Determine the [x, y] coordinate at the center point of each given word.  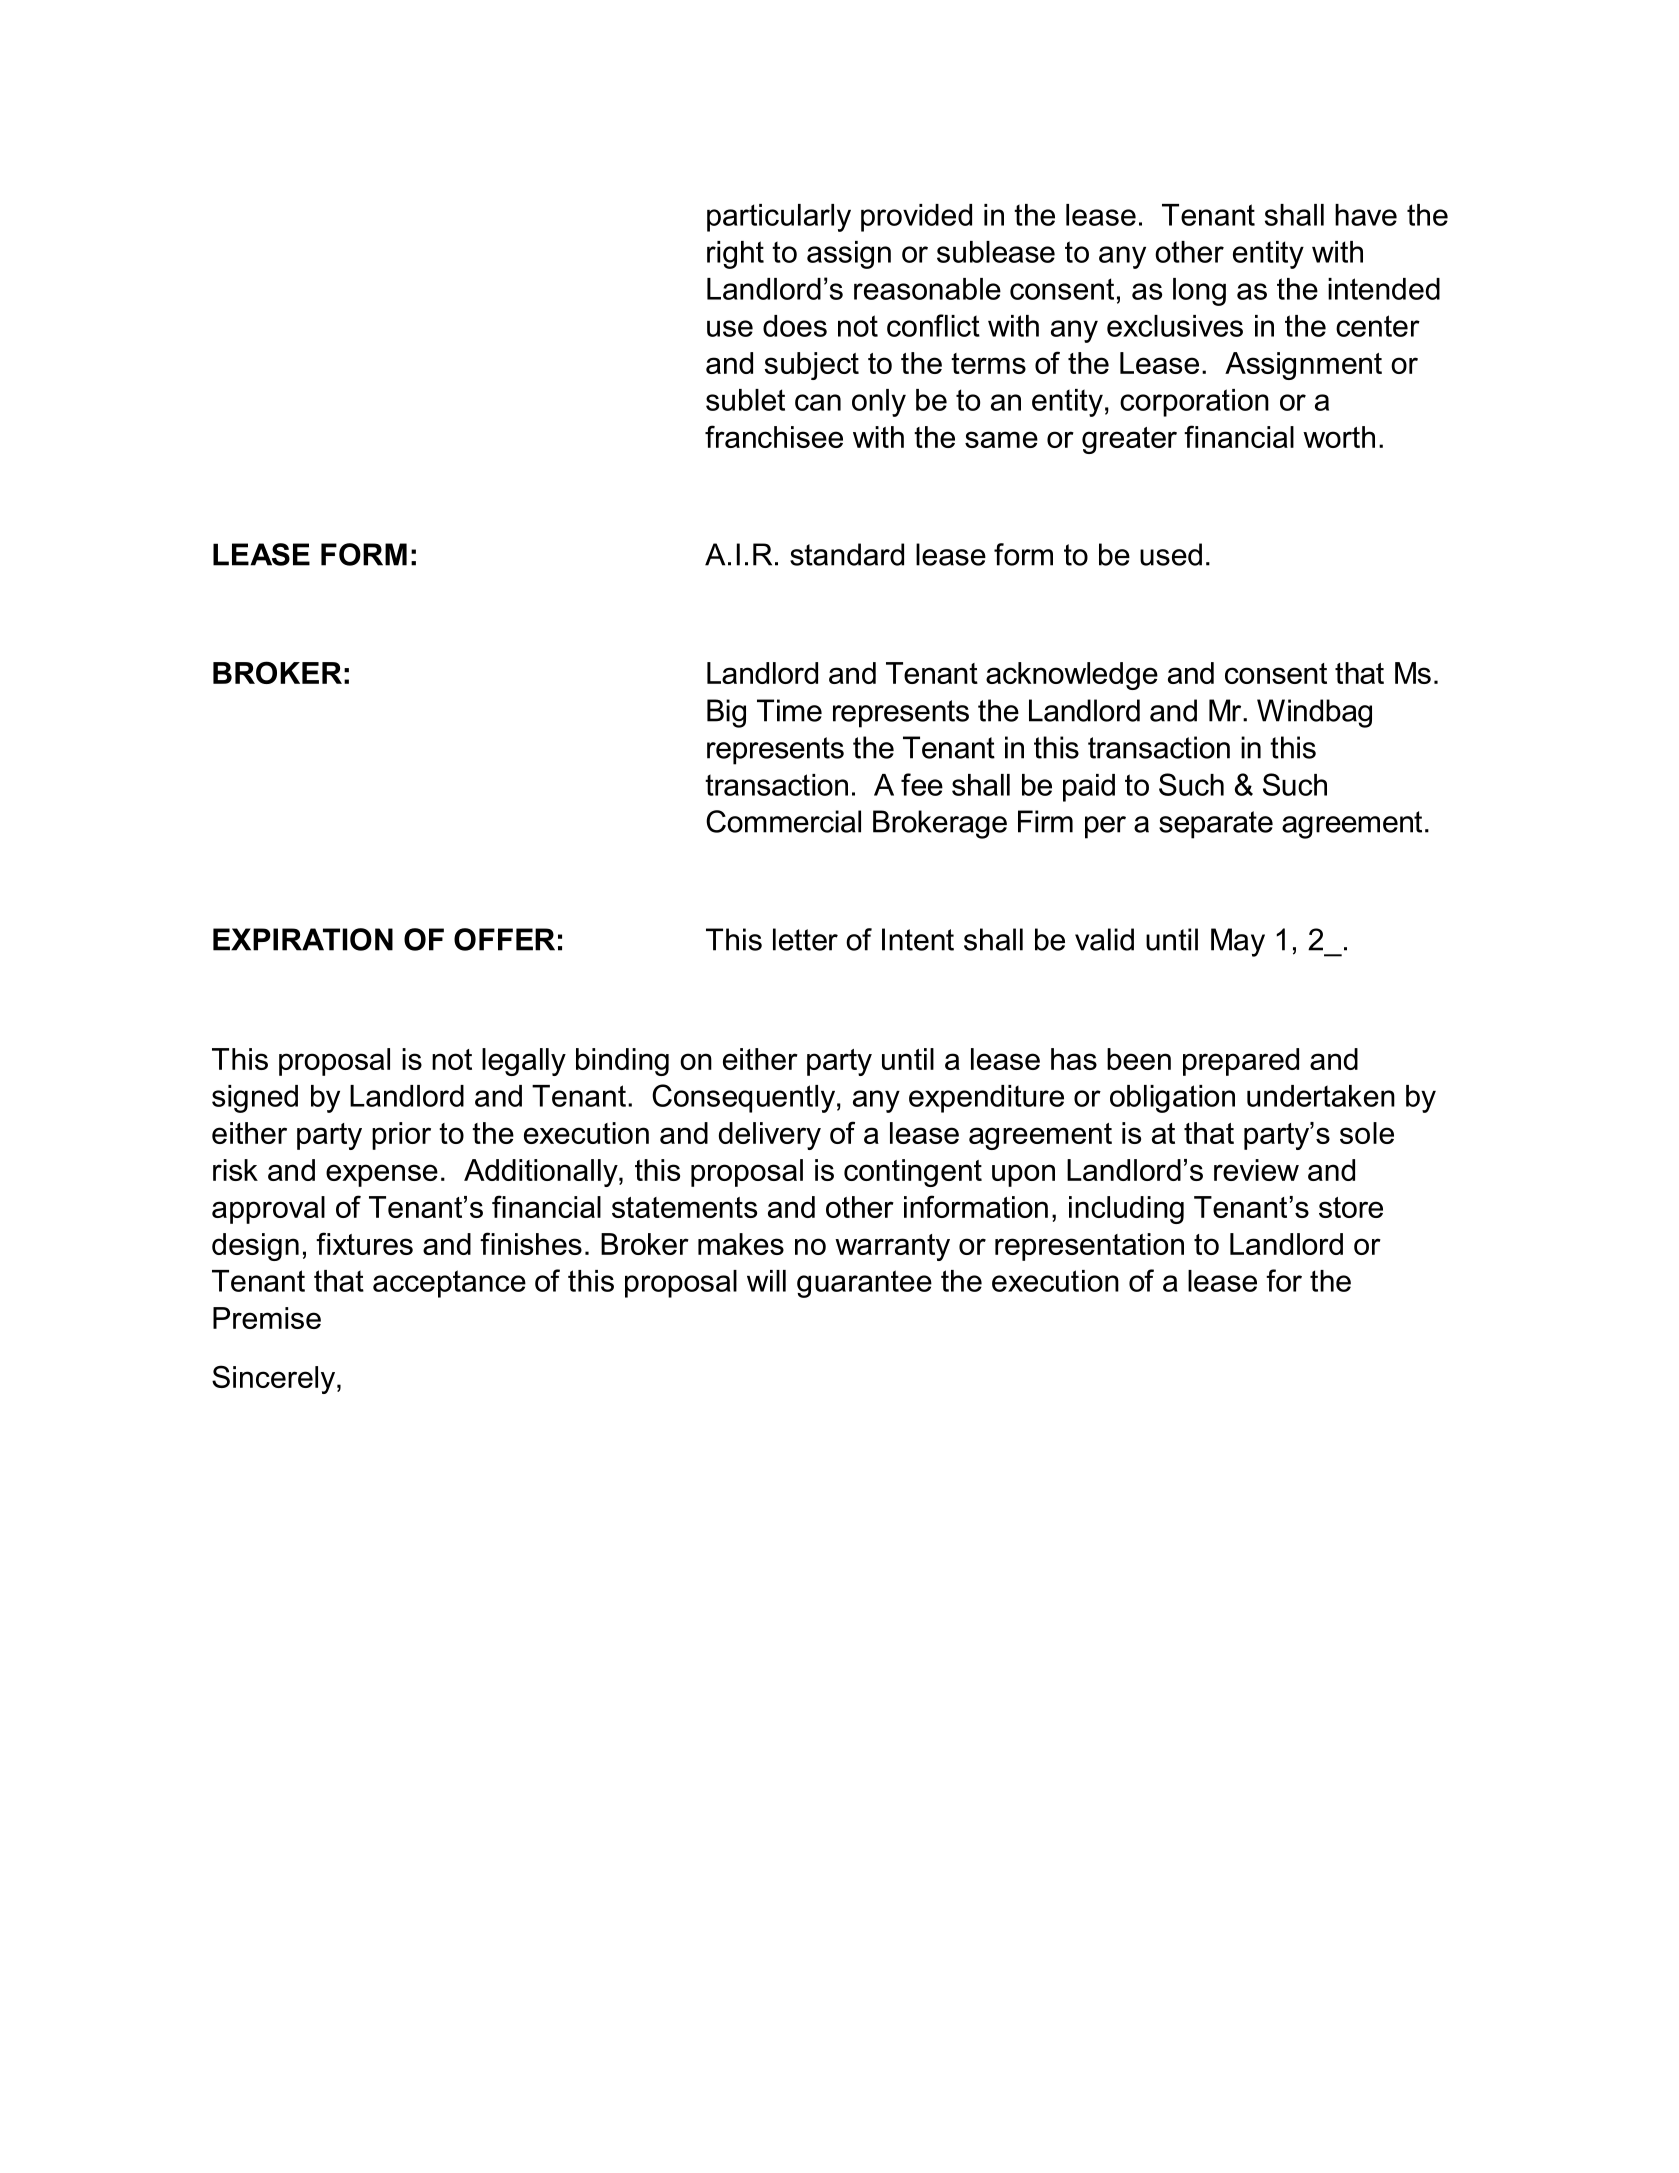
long [1199, 292]
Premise [267, 1318]
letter [805, 939]
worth [1339, 437]
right [735, 255]
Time [789, 710]
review [1256, 1170]
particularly [779, 218]
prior [401, 1136]
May [1238, 942]
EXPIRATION [303, 939]
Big [726, 713]
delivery [770, 1136]
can [818, 402]
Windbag [1314, 713]
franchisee [774, 436]
